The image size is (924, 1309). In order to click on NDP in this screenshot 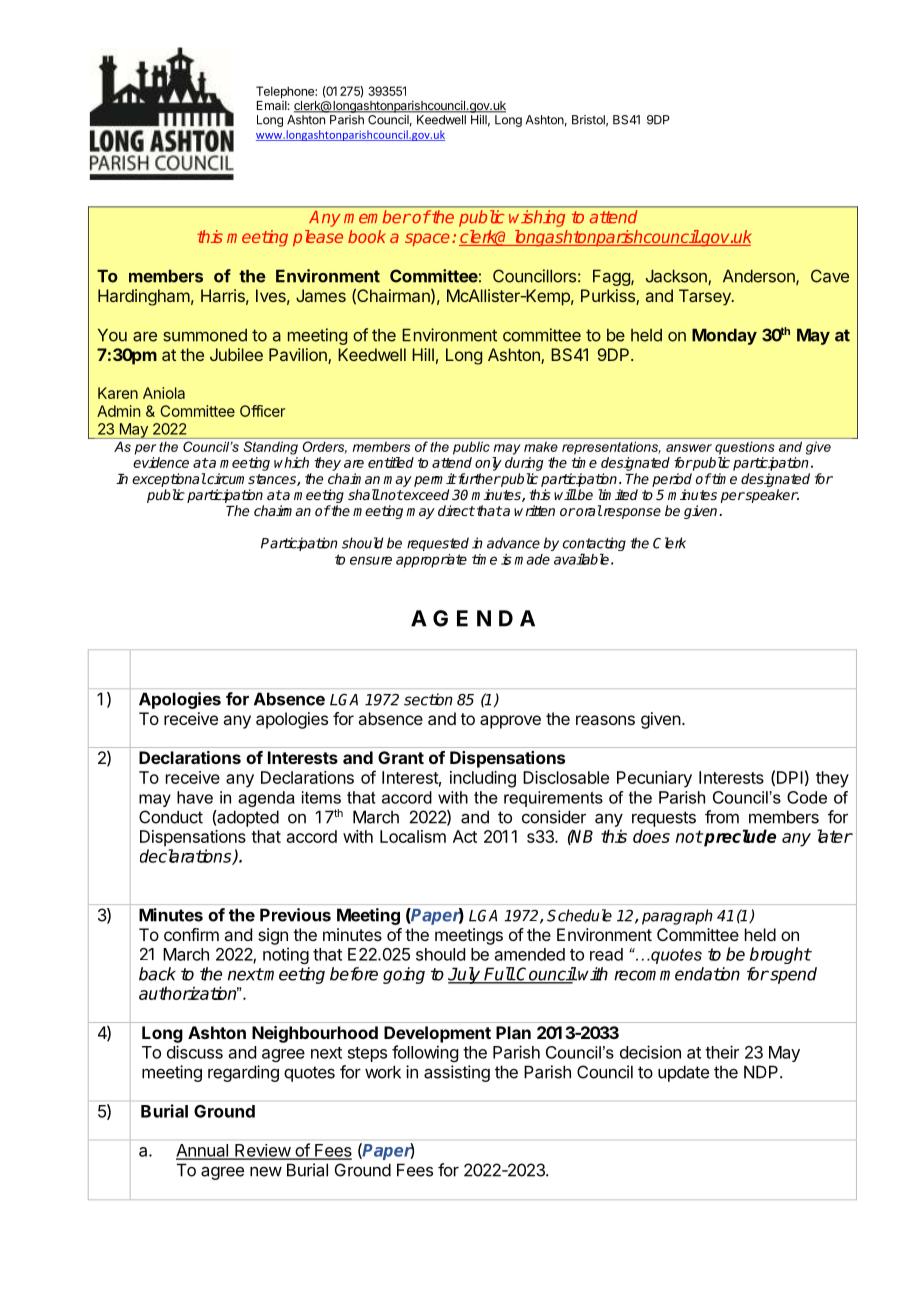, I will do `click(762, 1072)`.
